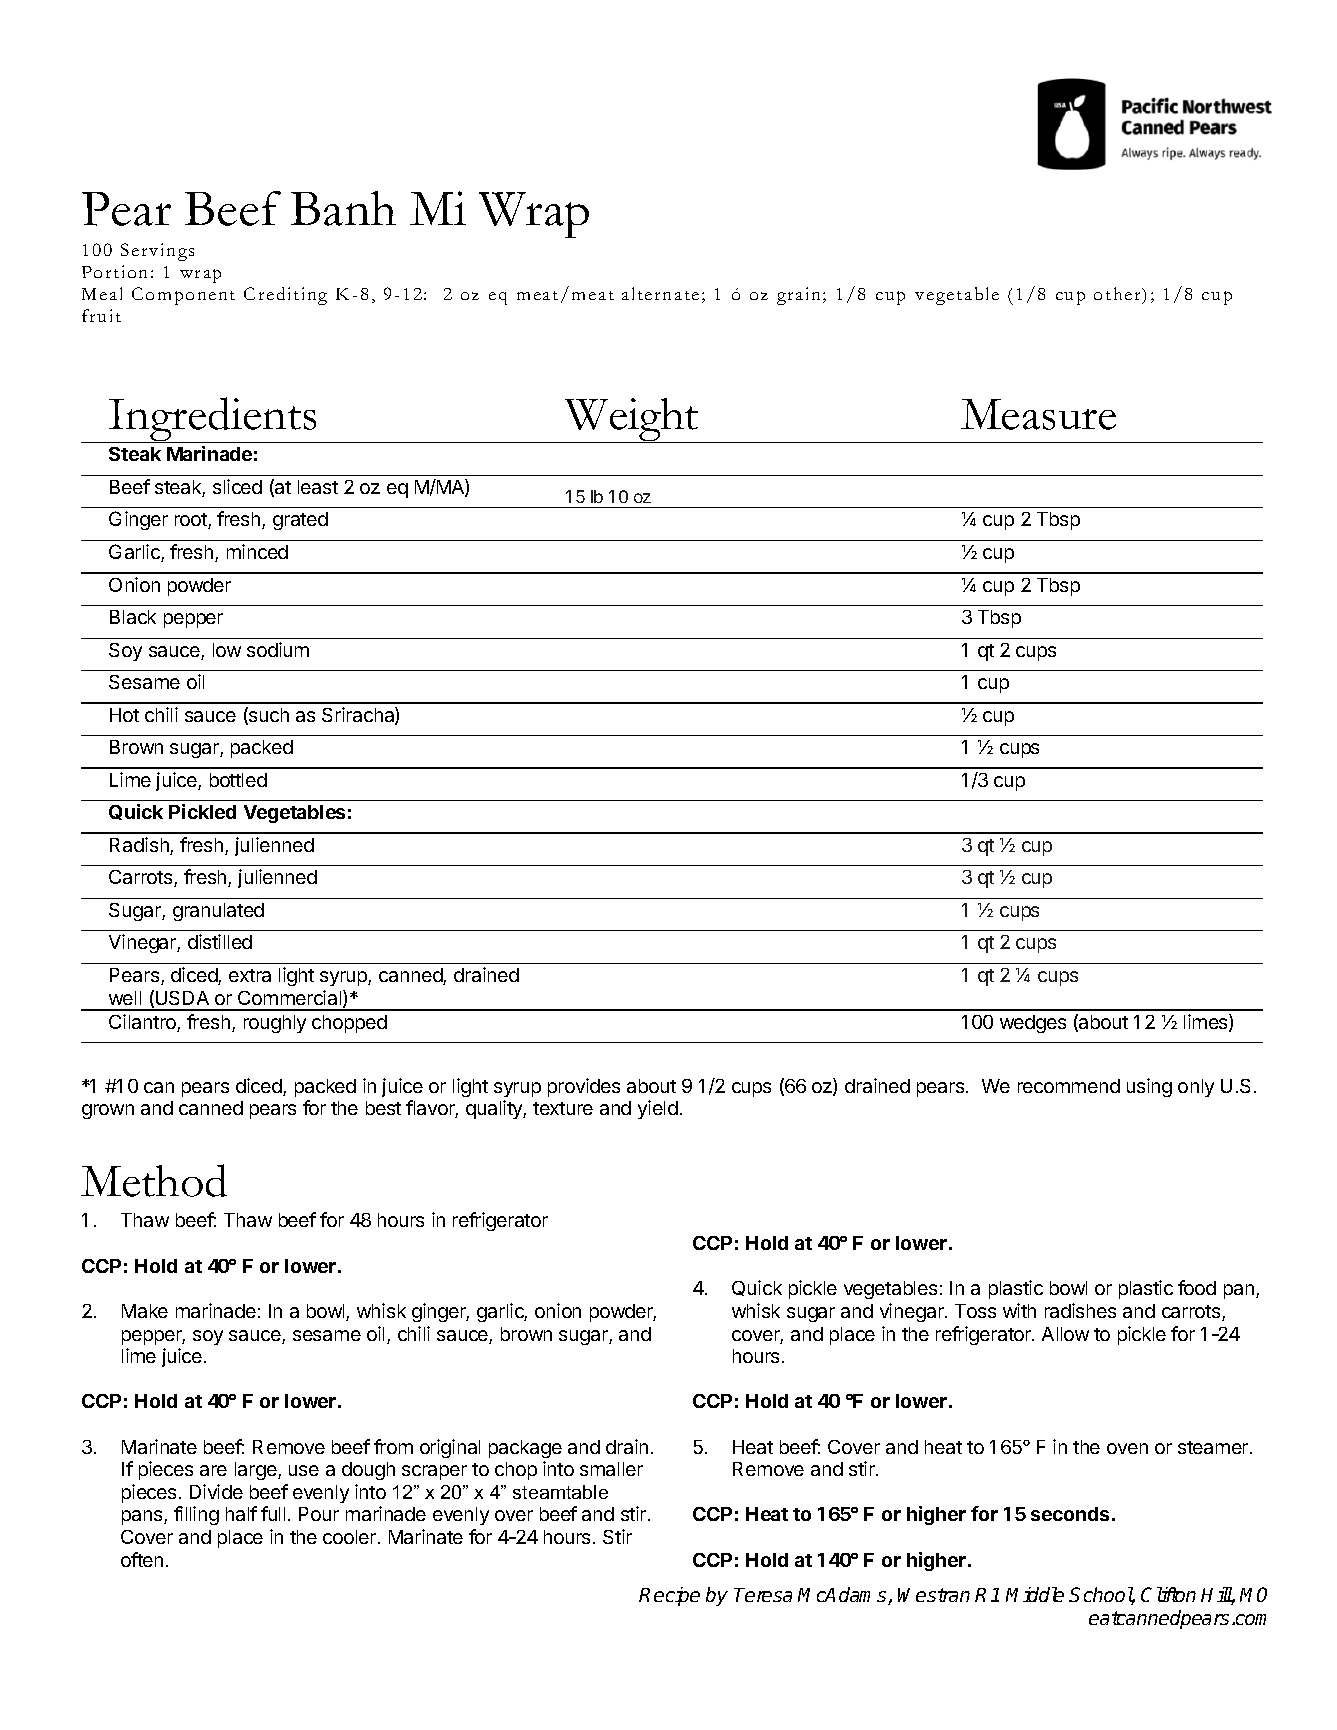 This screenshot has height=1730, width=1337. I want to click on Servings, so click(157, 252).
